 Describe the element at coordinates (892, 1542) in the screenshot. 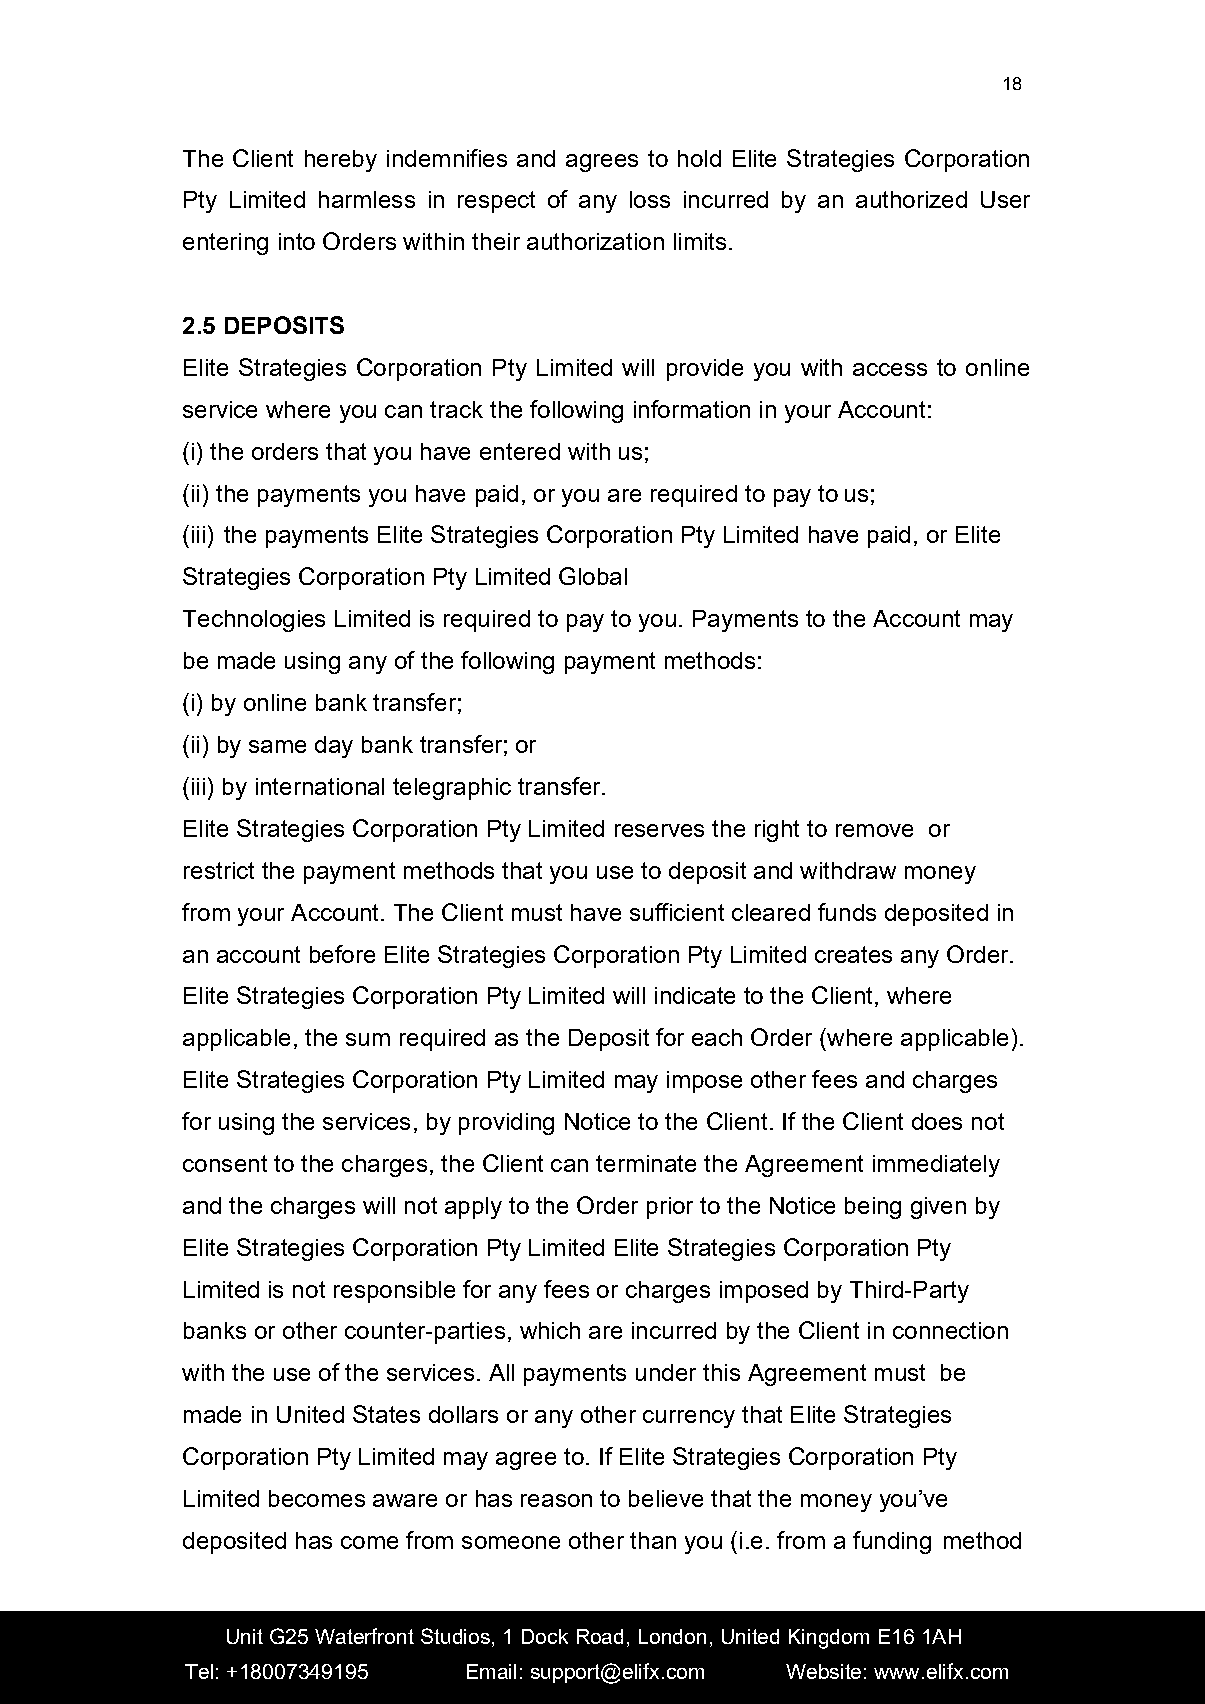

I see `funding` at that location.
